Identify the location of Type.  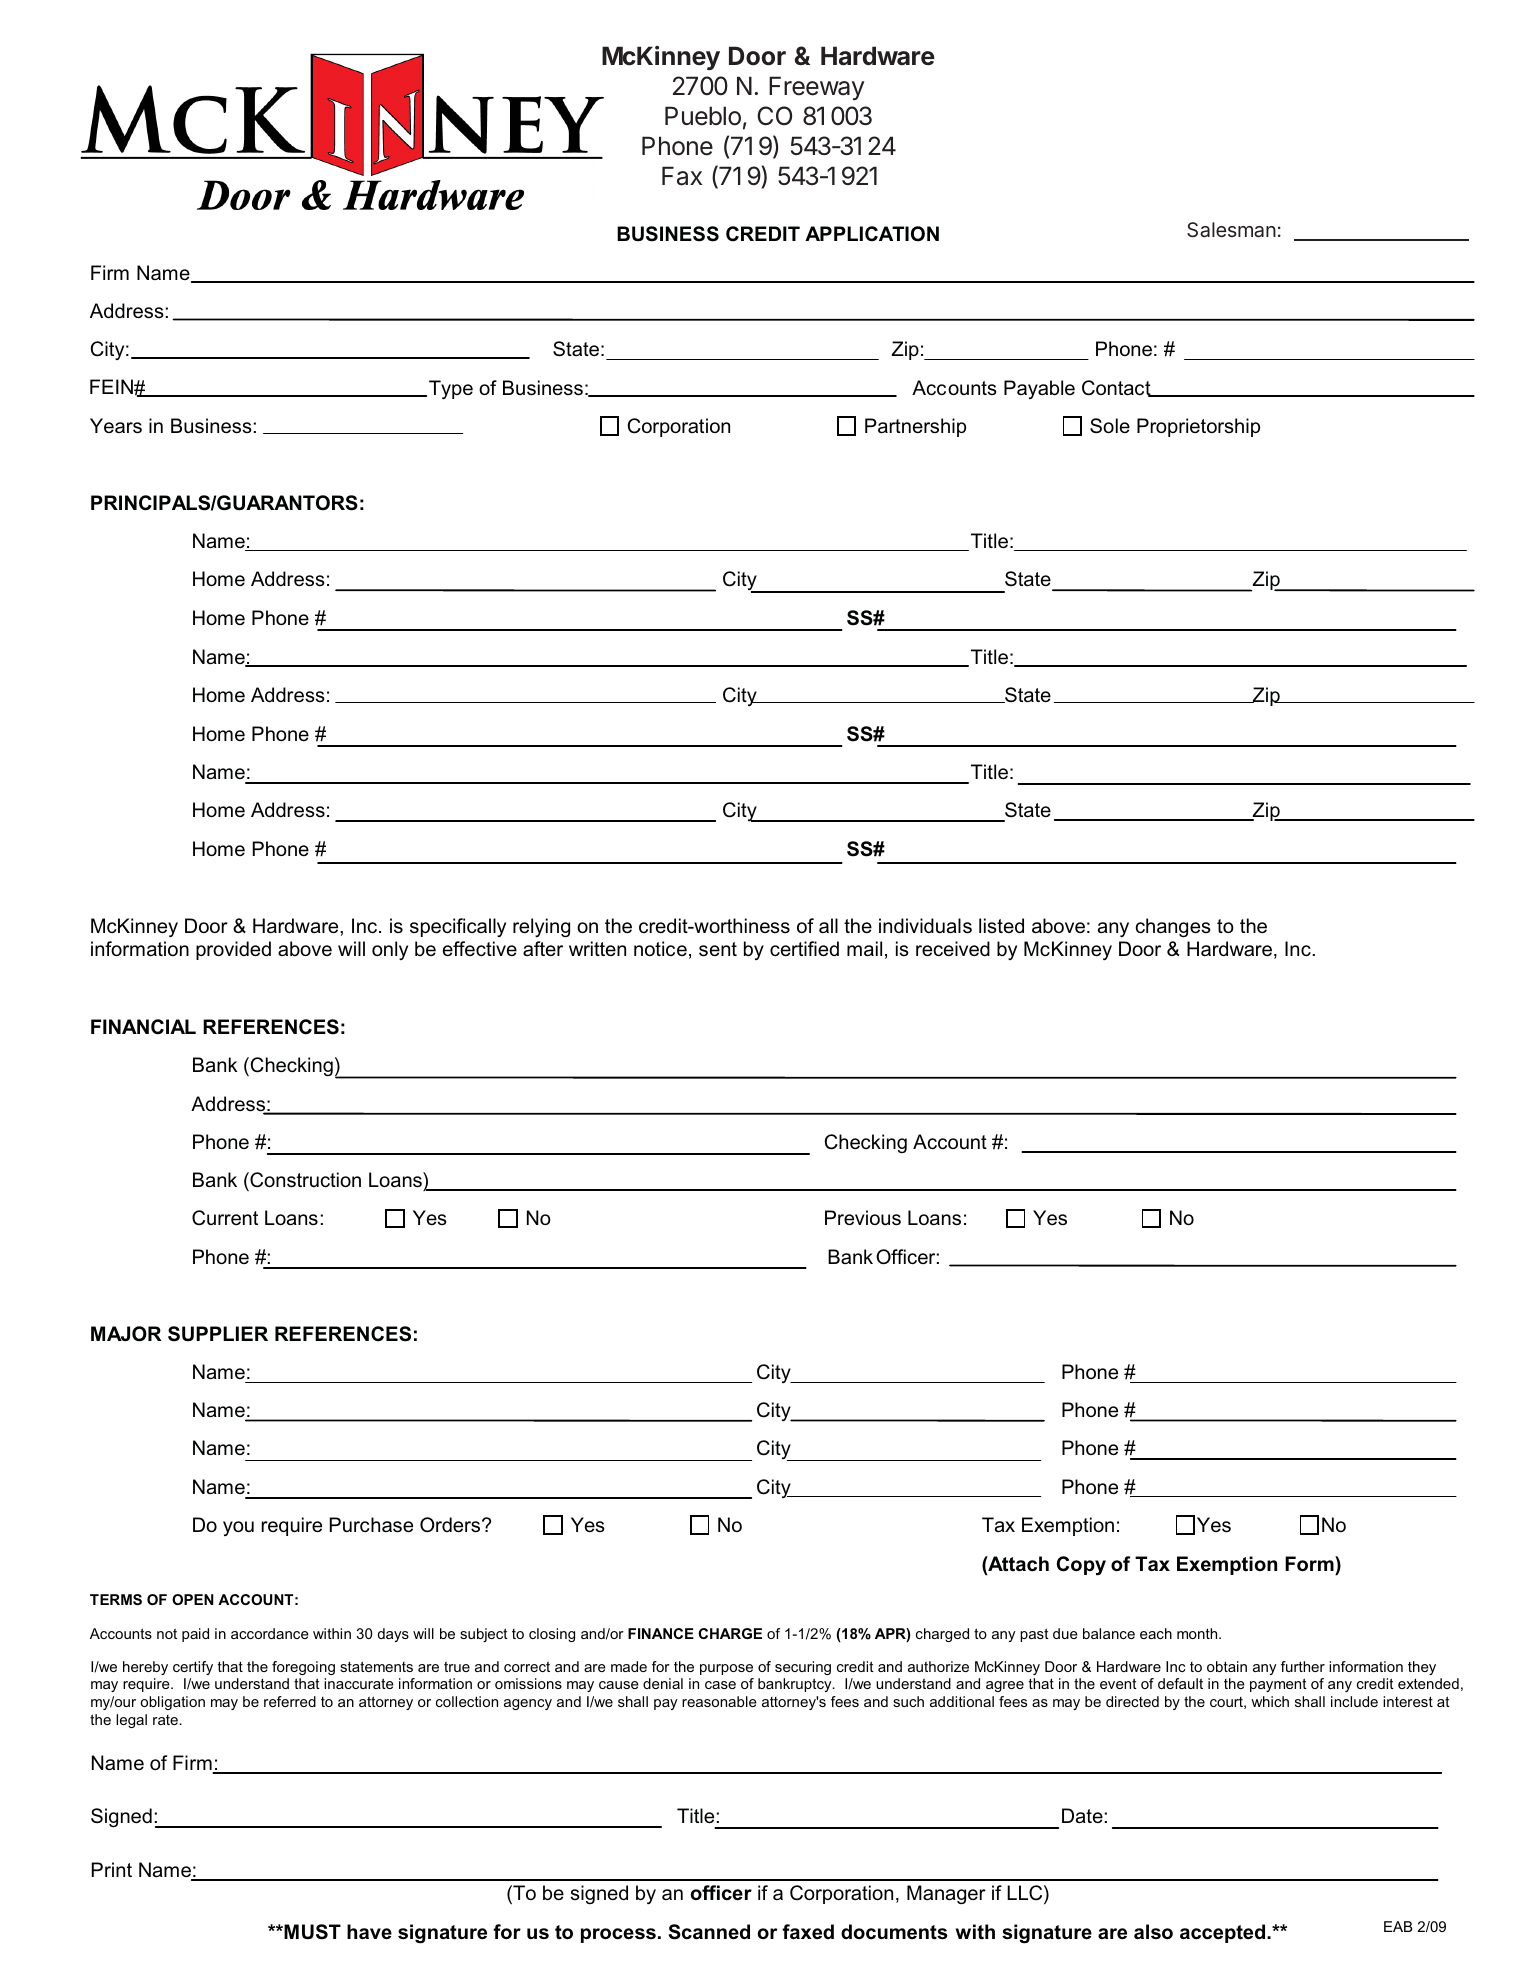
(451, 389).
